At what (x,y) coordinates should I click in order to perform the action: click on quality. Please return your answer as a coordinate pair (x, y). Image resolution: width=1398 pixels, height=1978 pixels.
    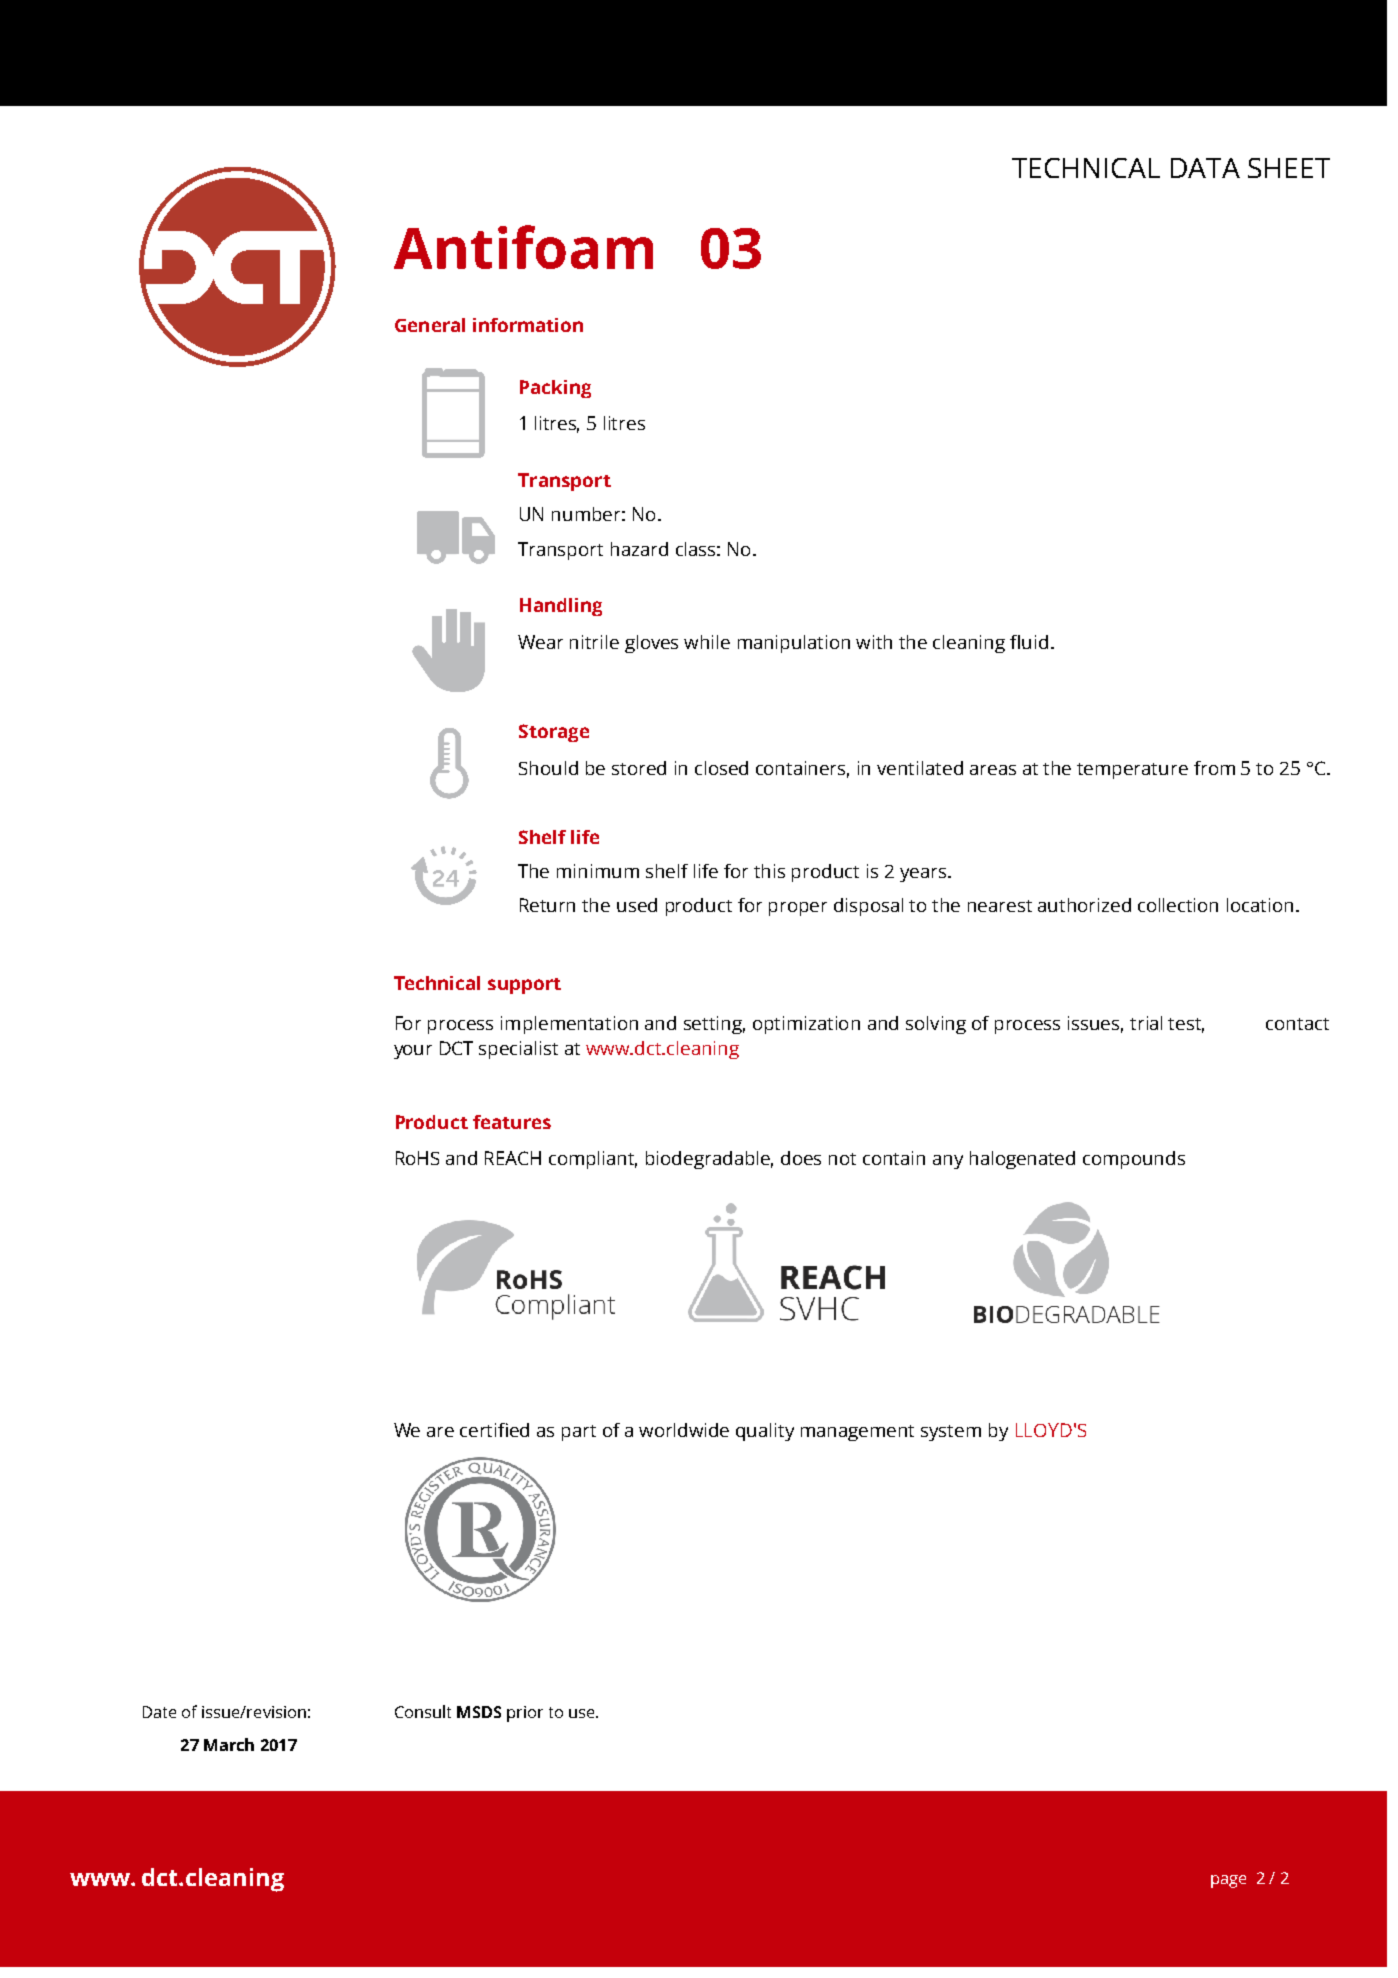
    Looking at the image, I should click on (765, 1432).
